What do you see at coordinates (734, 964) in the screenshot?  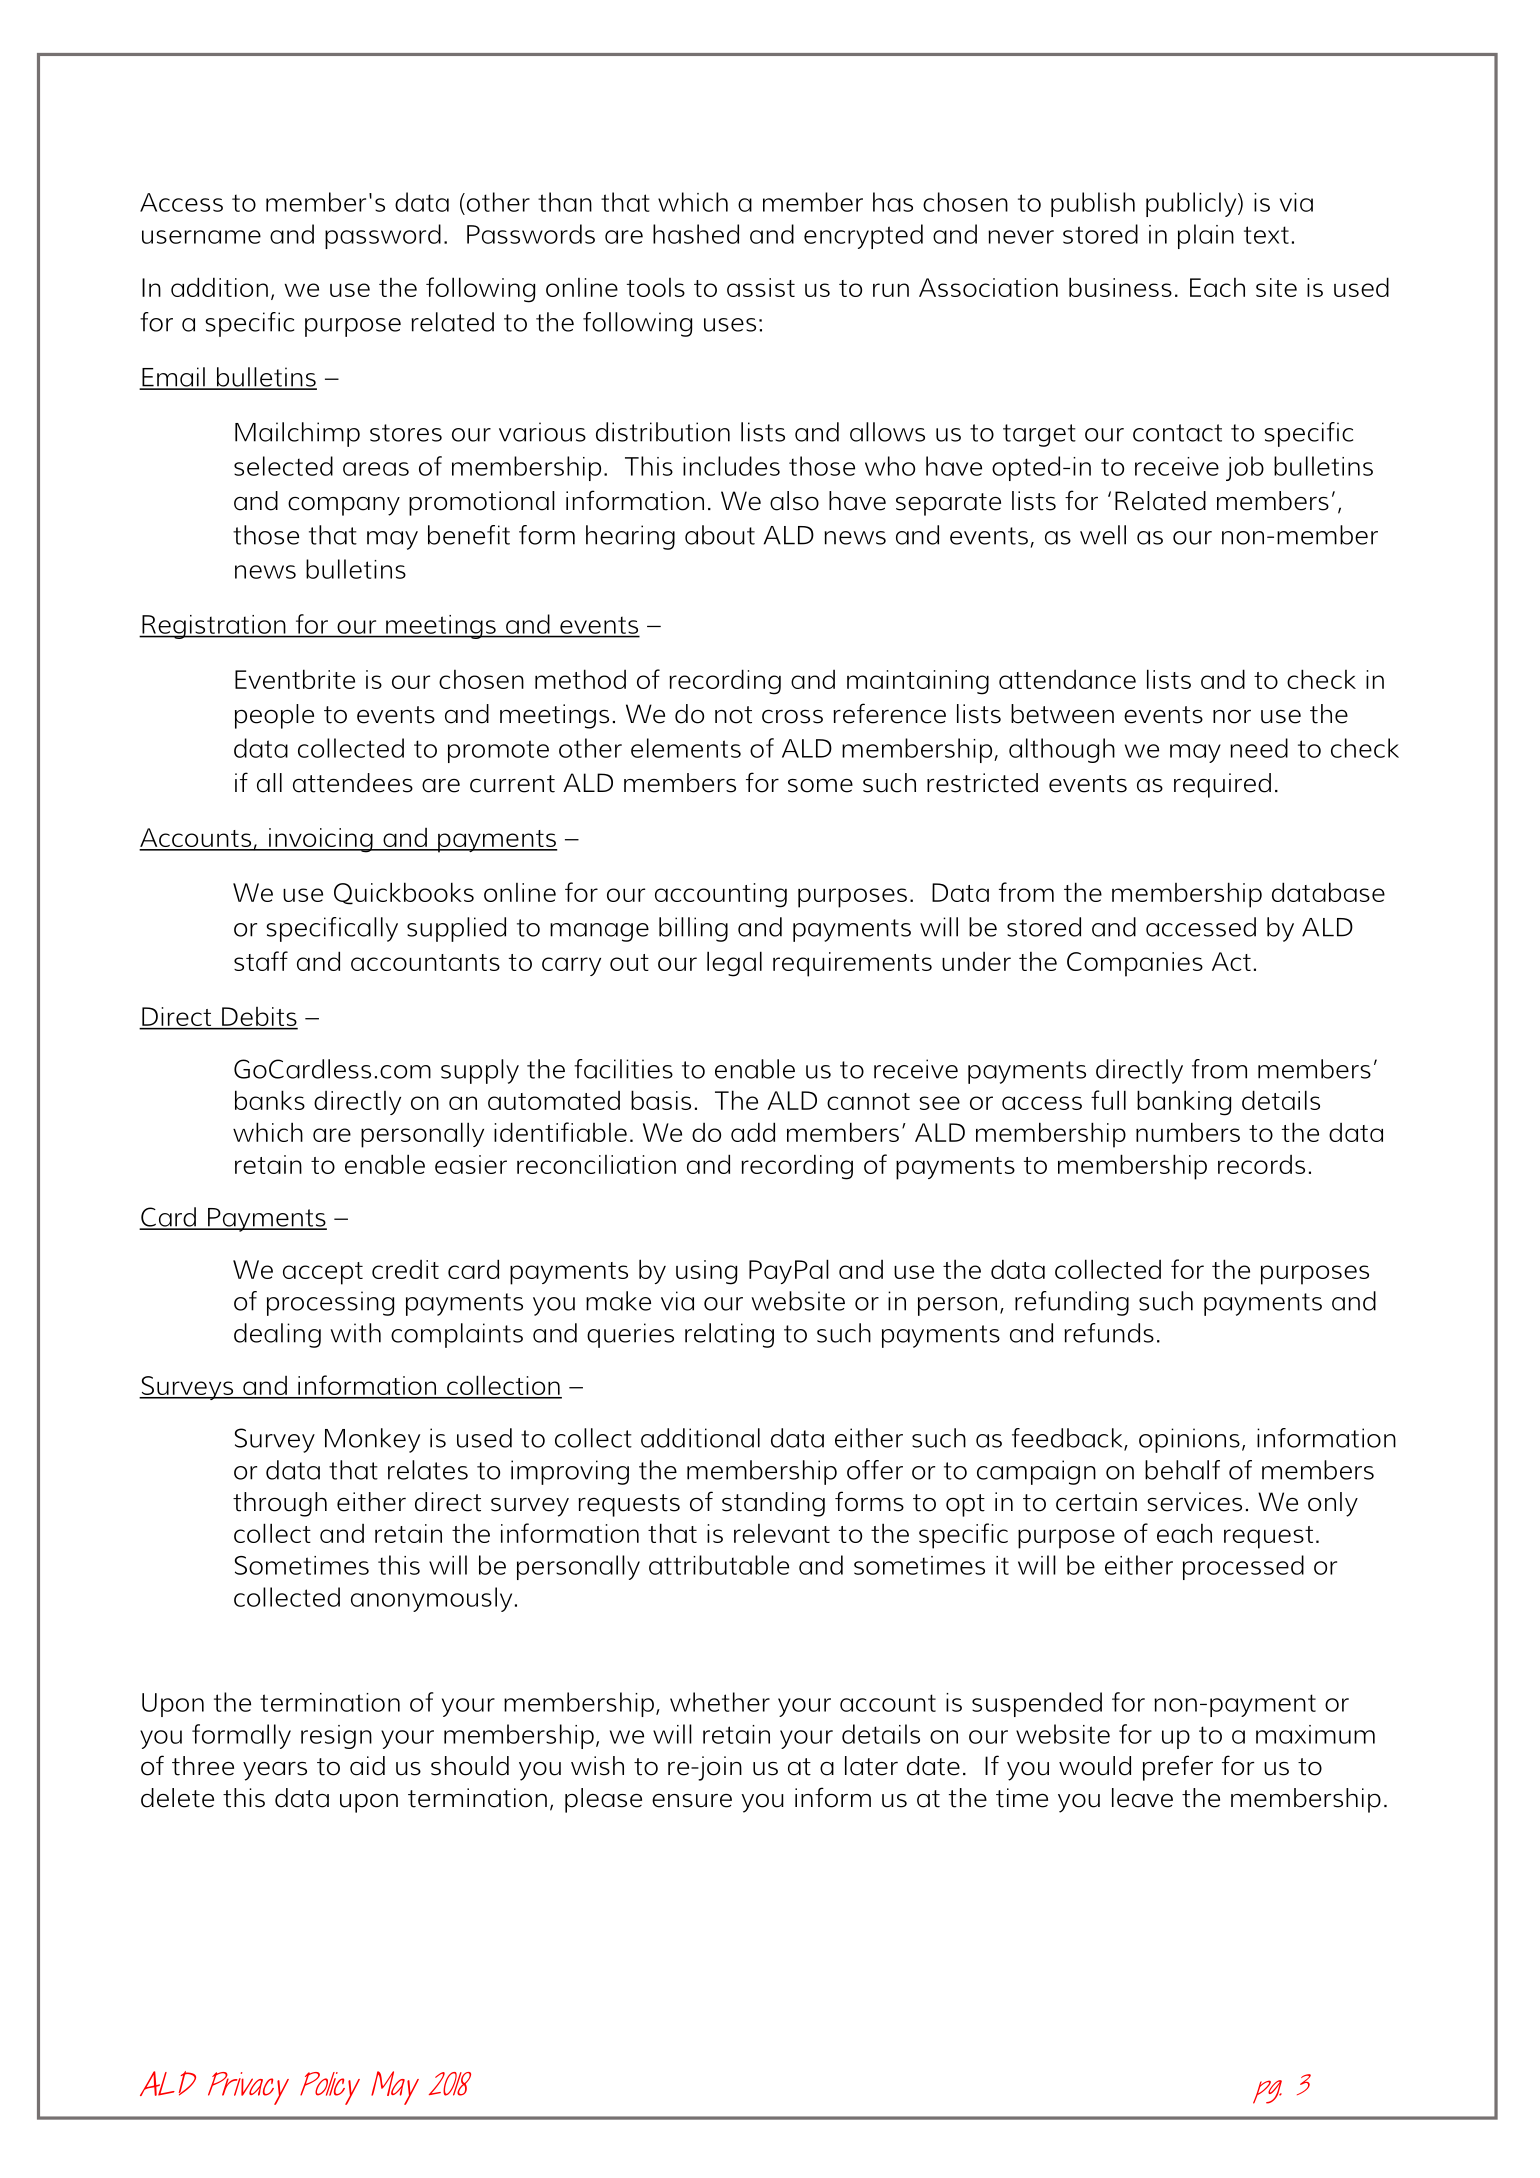 I see `legal` at bounding box center [734, 964].
